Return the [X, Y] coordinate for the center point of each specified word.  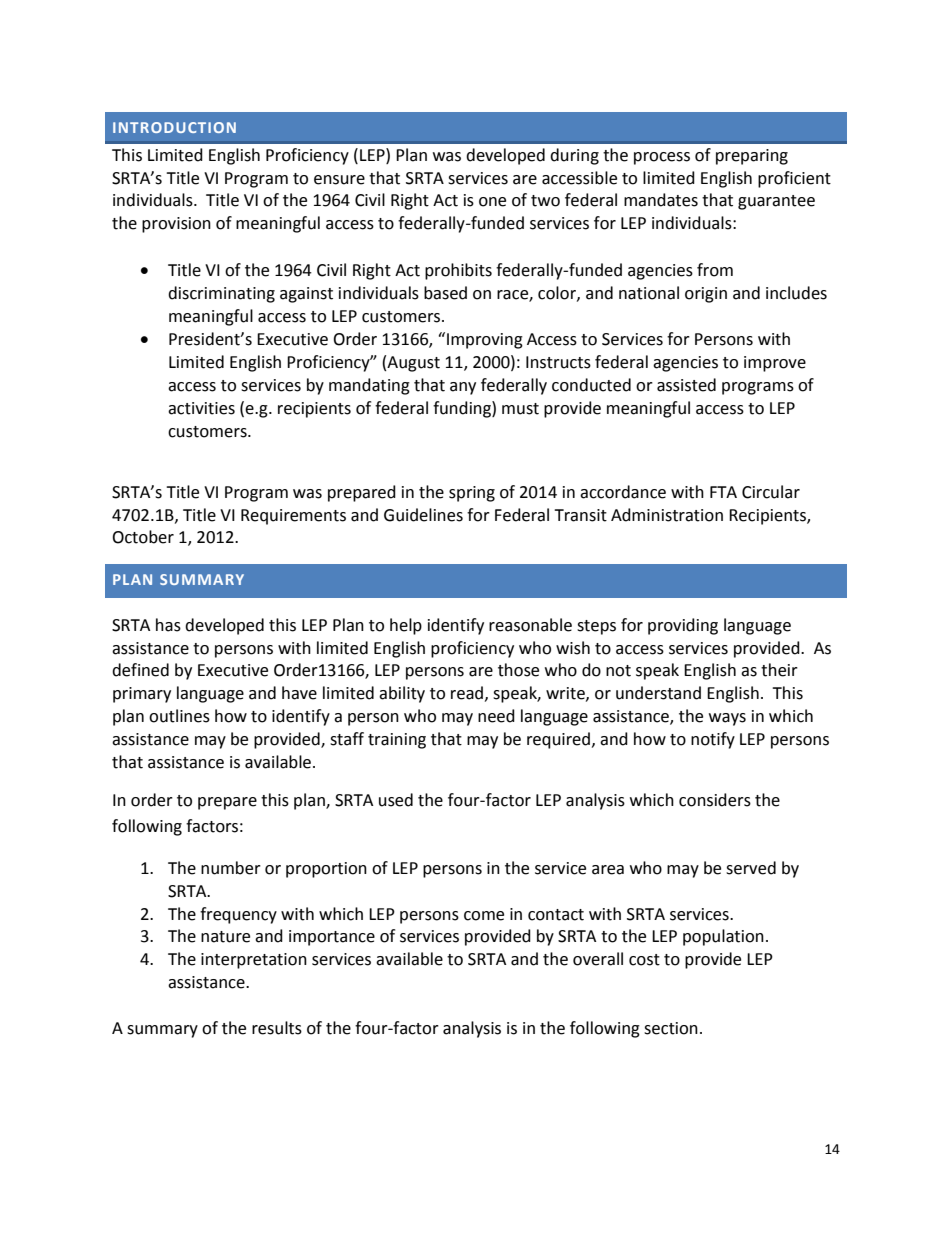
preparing [752, 157]
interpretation [254, 961]
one [492, 202]
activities [201, 408]
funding [463, 409]
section [671, 1028]
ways [727, 719]
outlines [179, 716]
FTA [723, 492]
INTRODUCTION [174, 127]
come [484, 916]
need [496, 716]
